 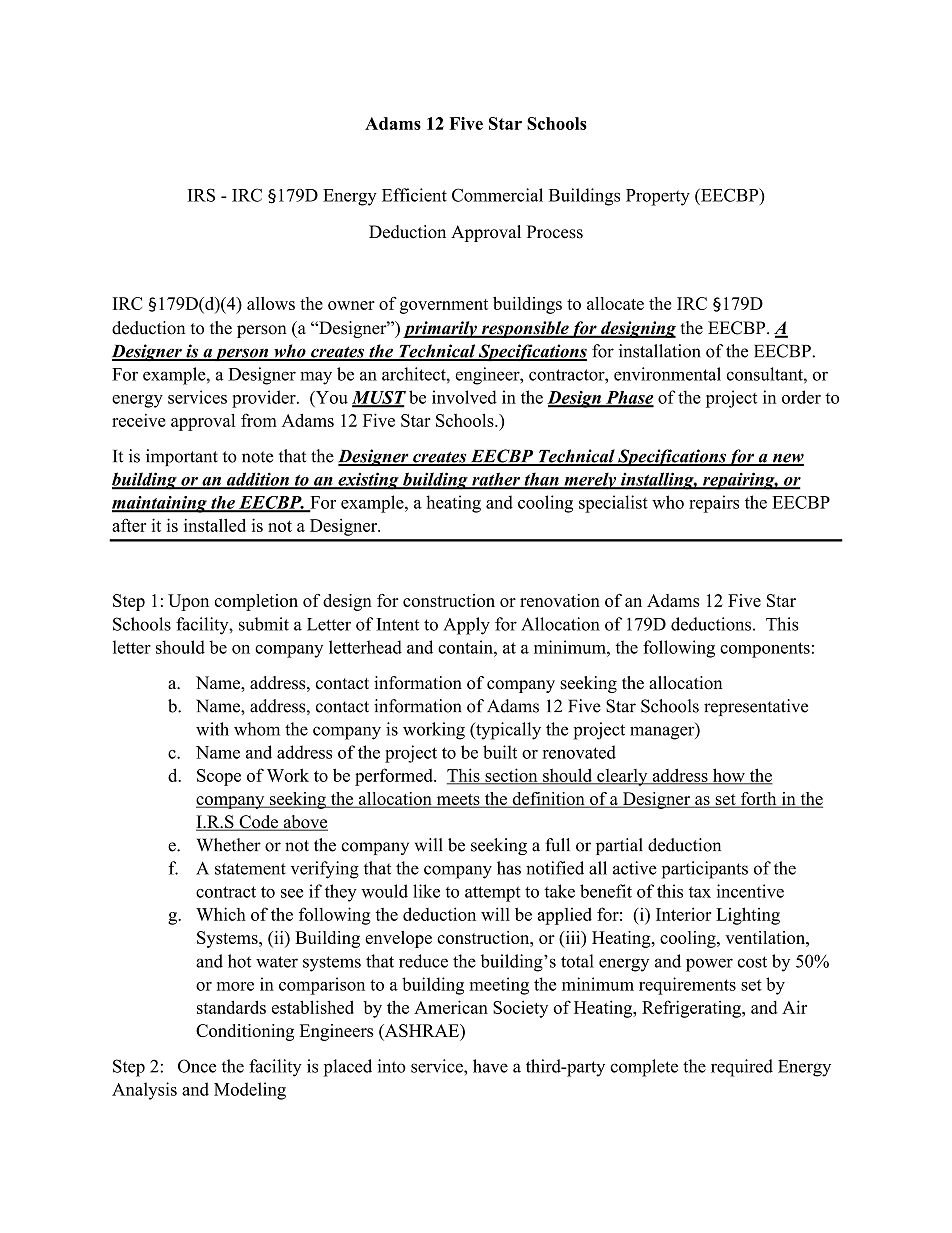 What do you see at coordinates (787, 459) in the screenshot?
I see `new` at bounding box center [787, 459].
